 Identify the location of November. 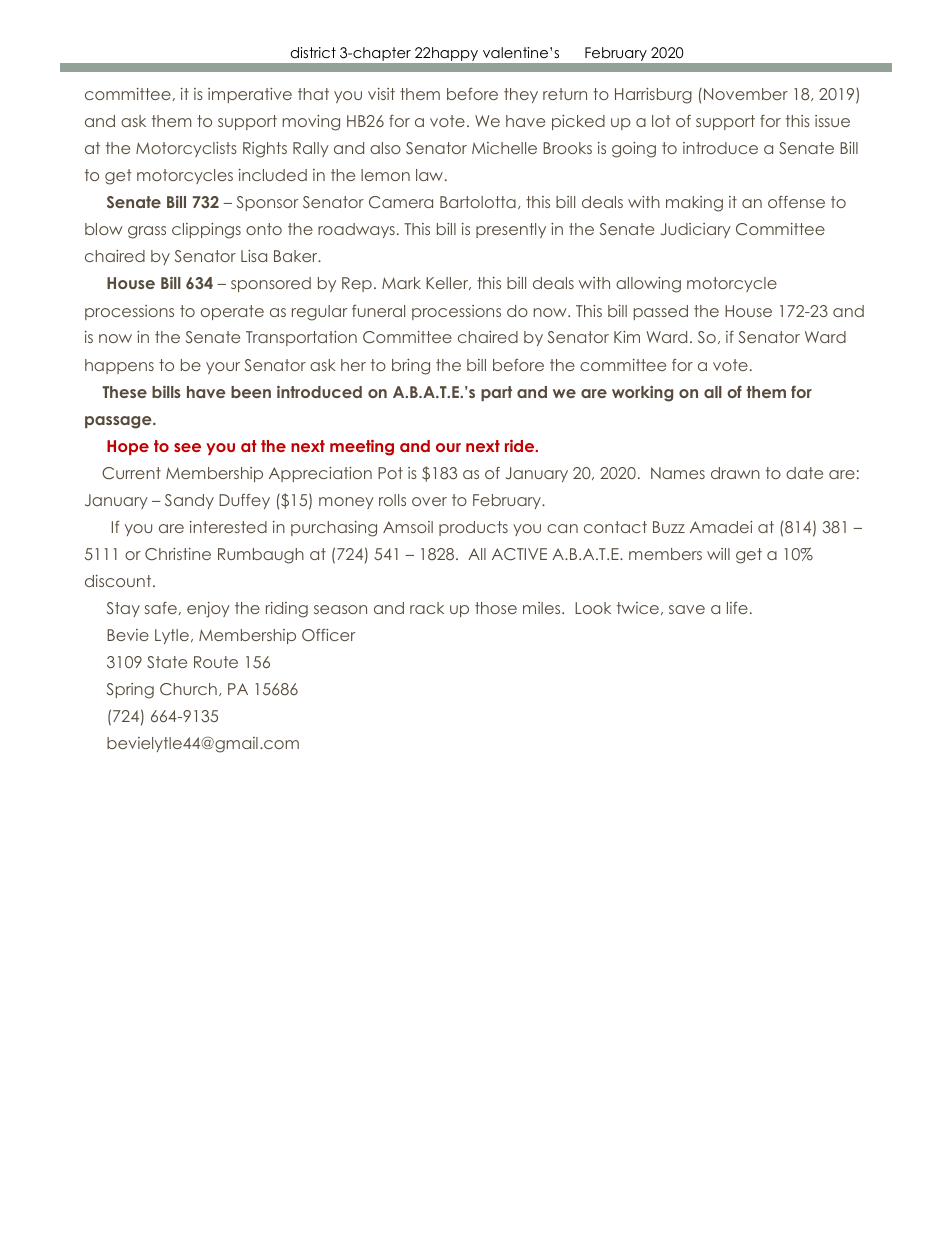
(746, 94).
